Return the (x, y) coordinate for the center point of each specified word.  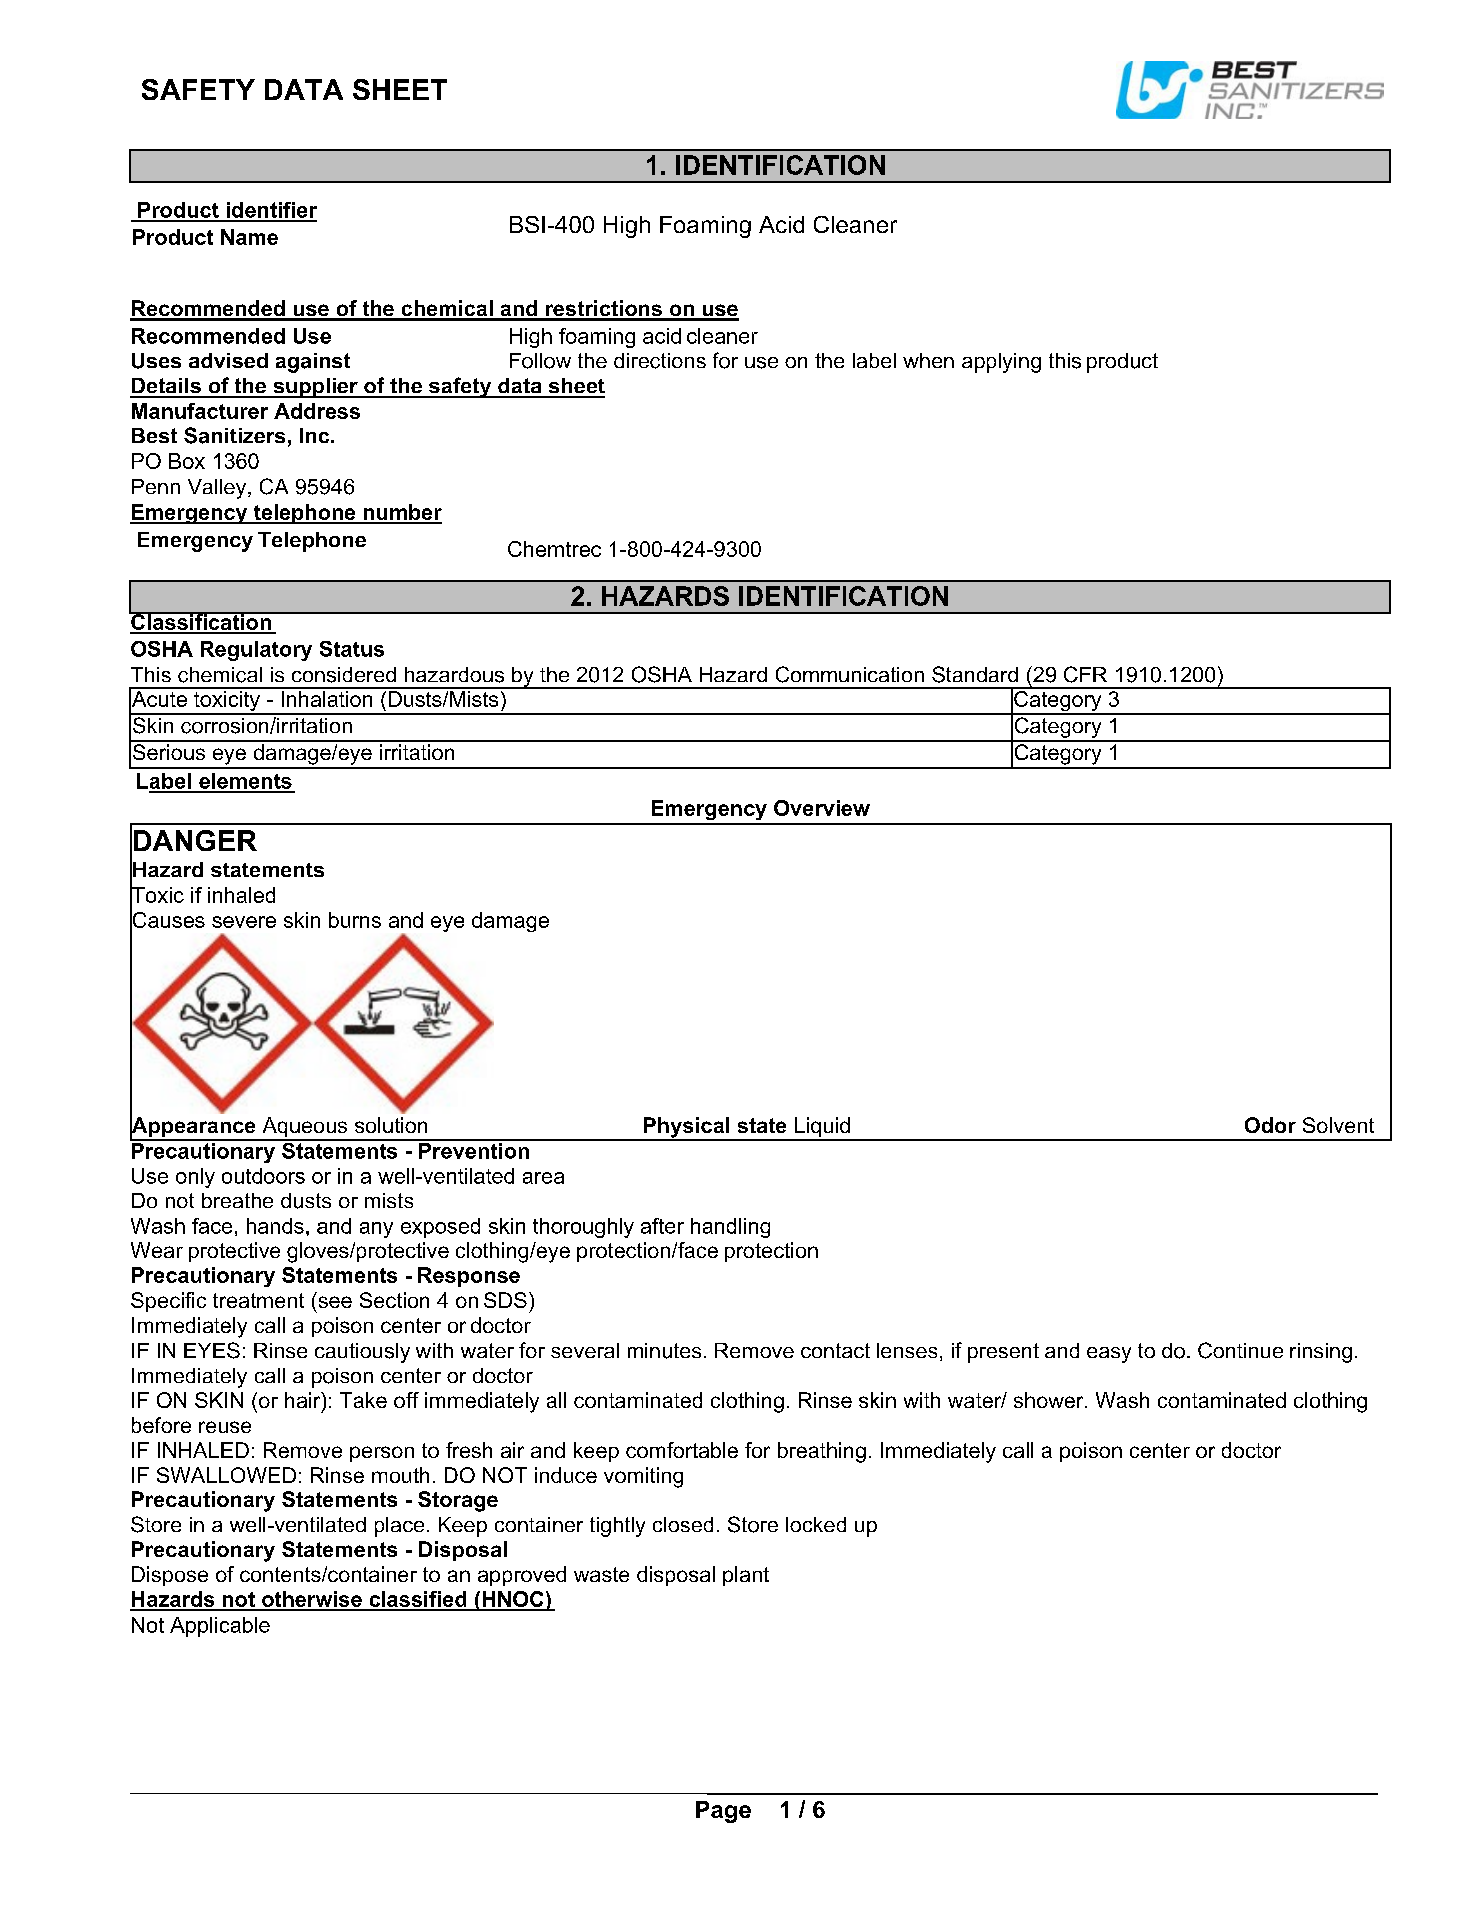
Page (723, 1812)
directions (660, 361)
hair (304, 1401)
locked (816, 1524)
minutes (664, 1351)
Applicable (220, 1627)
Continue (1240, 1350)
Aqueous (305, 1128)
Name (249, 237)
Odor (1270, 1125)
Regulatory (256, 651)
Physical (686, 1128)
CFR (1085, 674)
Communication (850, 674)
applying (1001, 363)
